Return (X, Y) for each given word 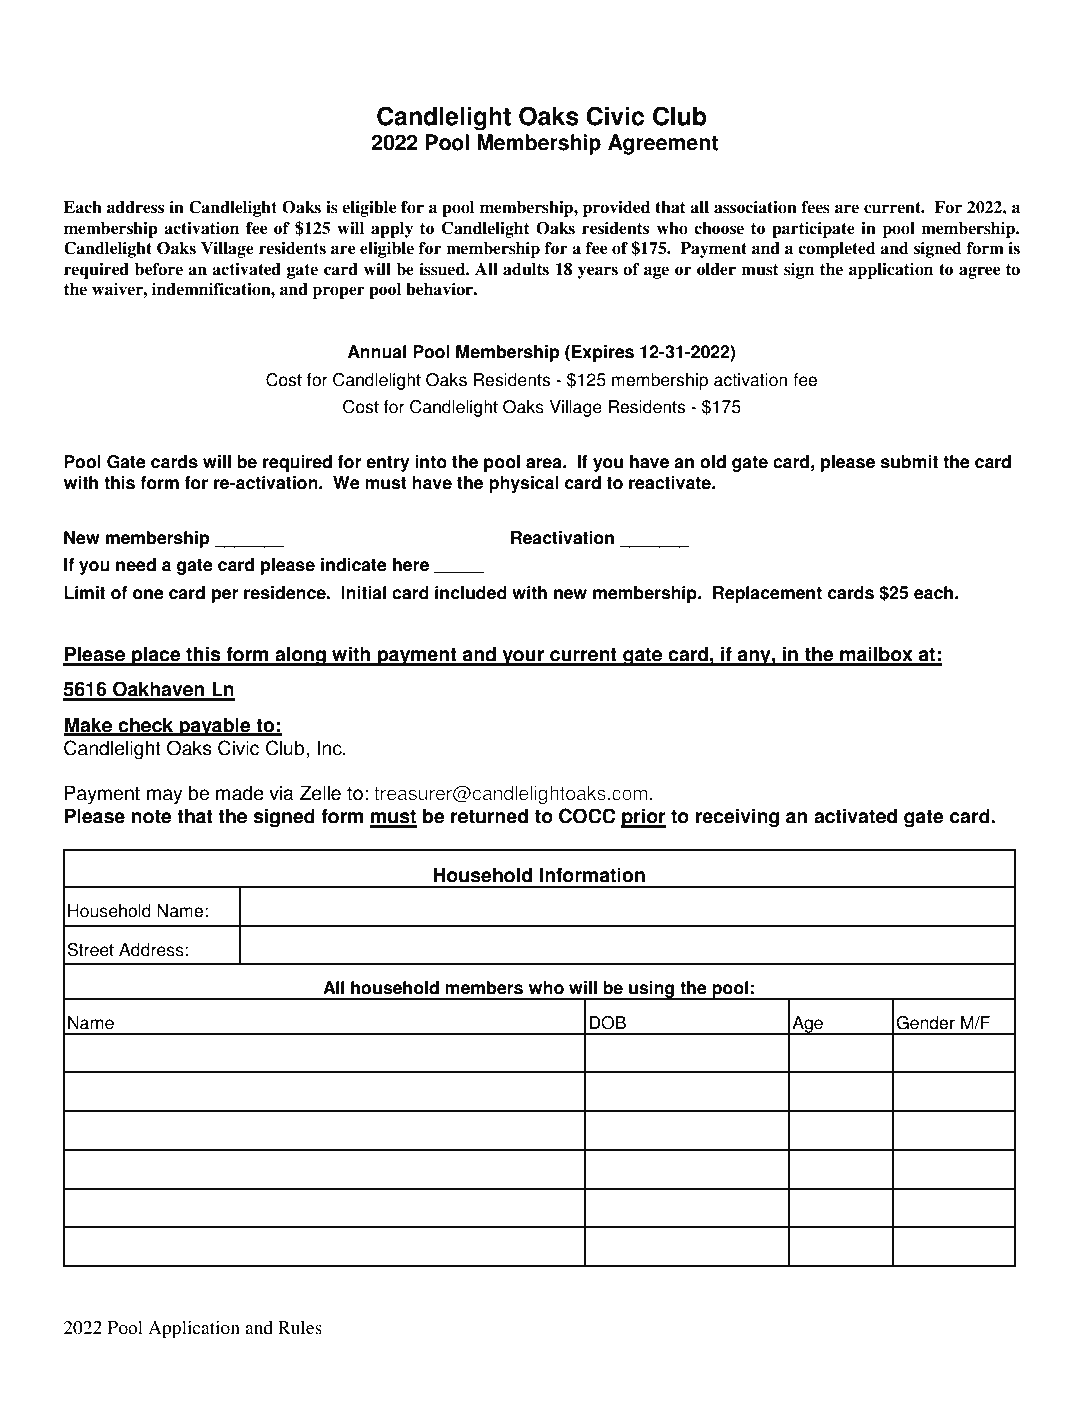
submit (909, 462)
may (164, 797)
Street (90, 950)
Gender (925, 1023)
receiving (737, 818)
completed (837, 250)
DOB (607, 1023)
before (159, 269)
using (652, 990)
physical (524, 484)
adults (526, 269)
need (136, 565)
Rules (300, 1327)
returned (489, 816)
